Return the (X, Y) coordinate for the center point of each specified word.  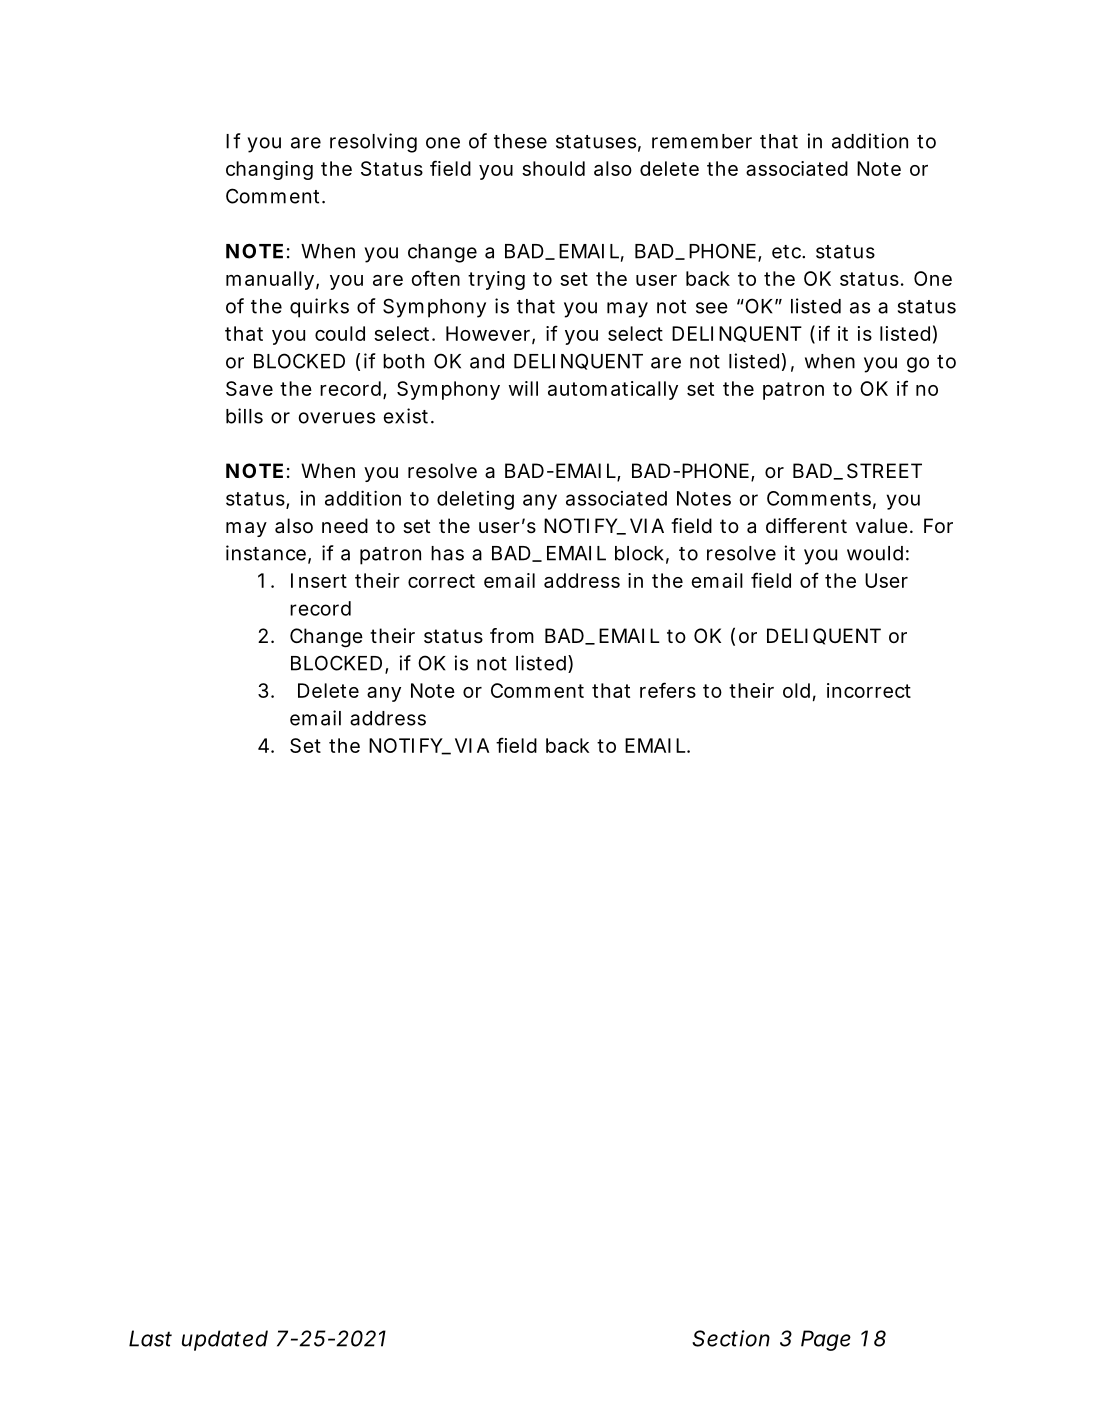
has (447, 553)
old (796, 690)
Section (731, 1338)
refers (668, 690)
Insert (319, 580)
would (875, 553)
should (553, 168)
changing (269, 170)
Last (150, 1338)
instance (266, 553)
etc (787, 252)
